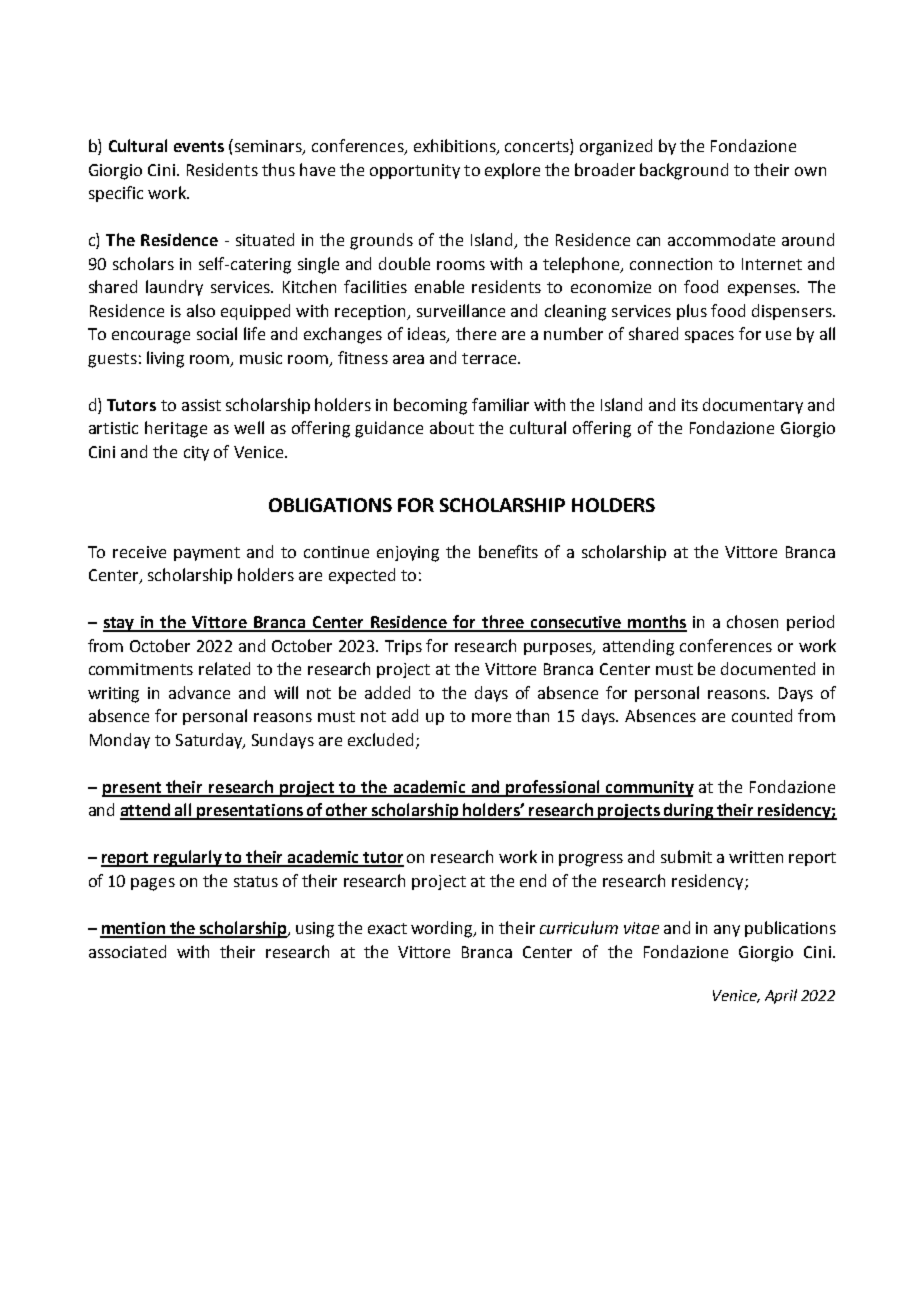  I want to click on exhibitions, so click(456, 147).
